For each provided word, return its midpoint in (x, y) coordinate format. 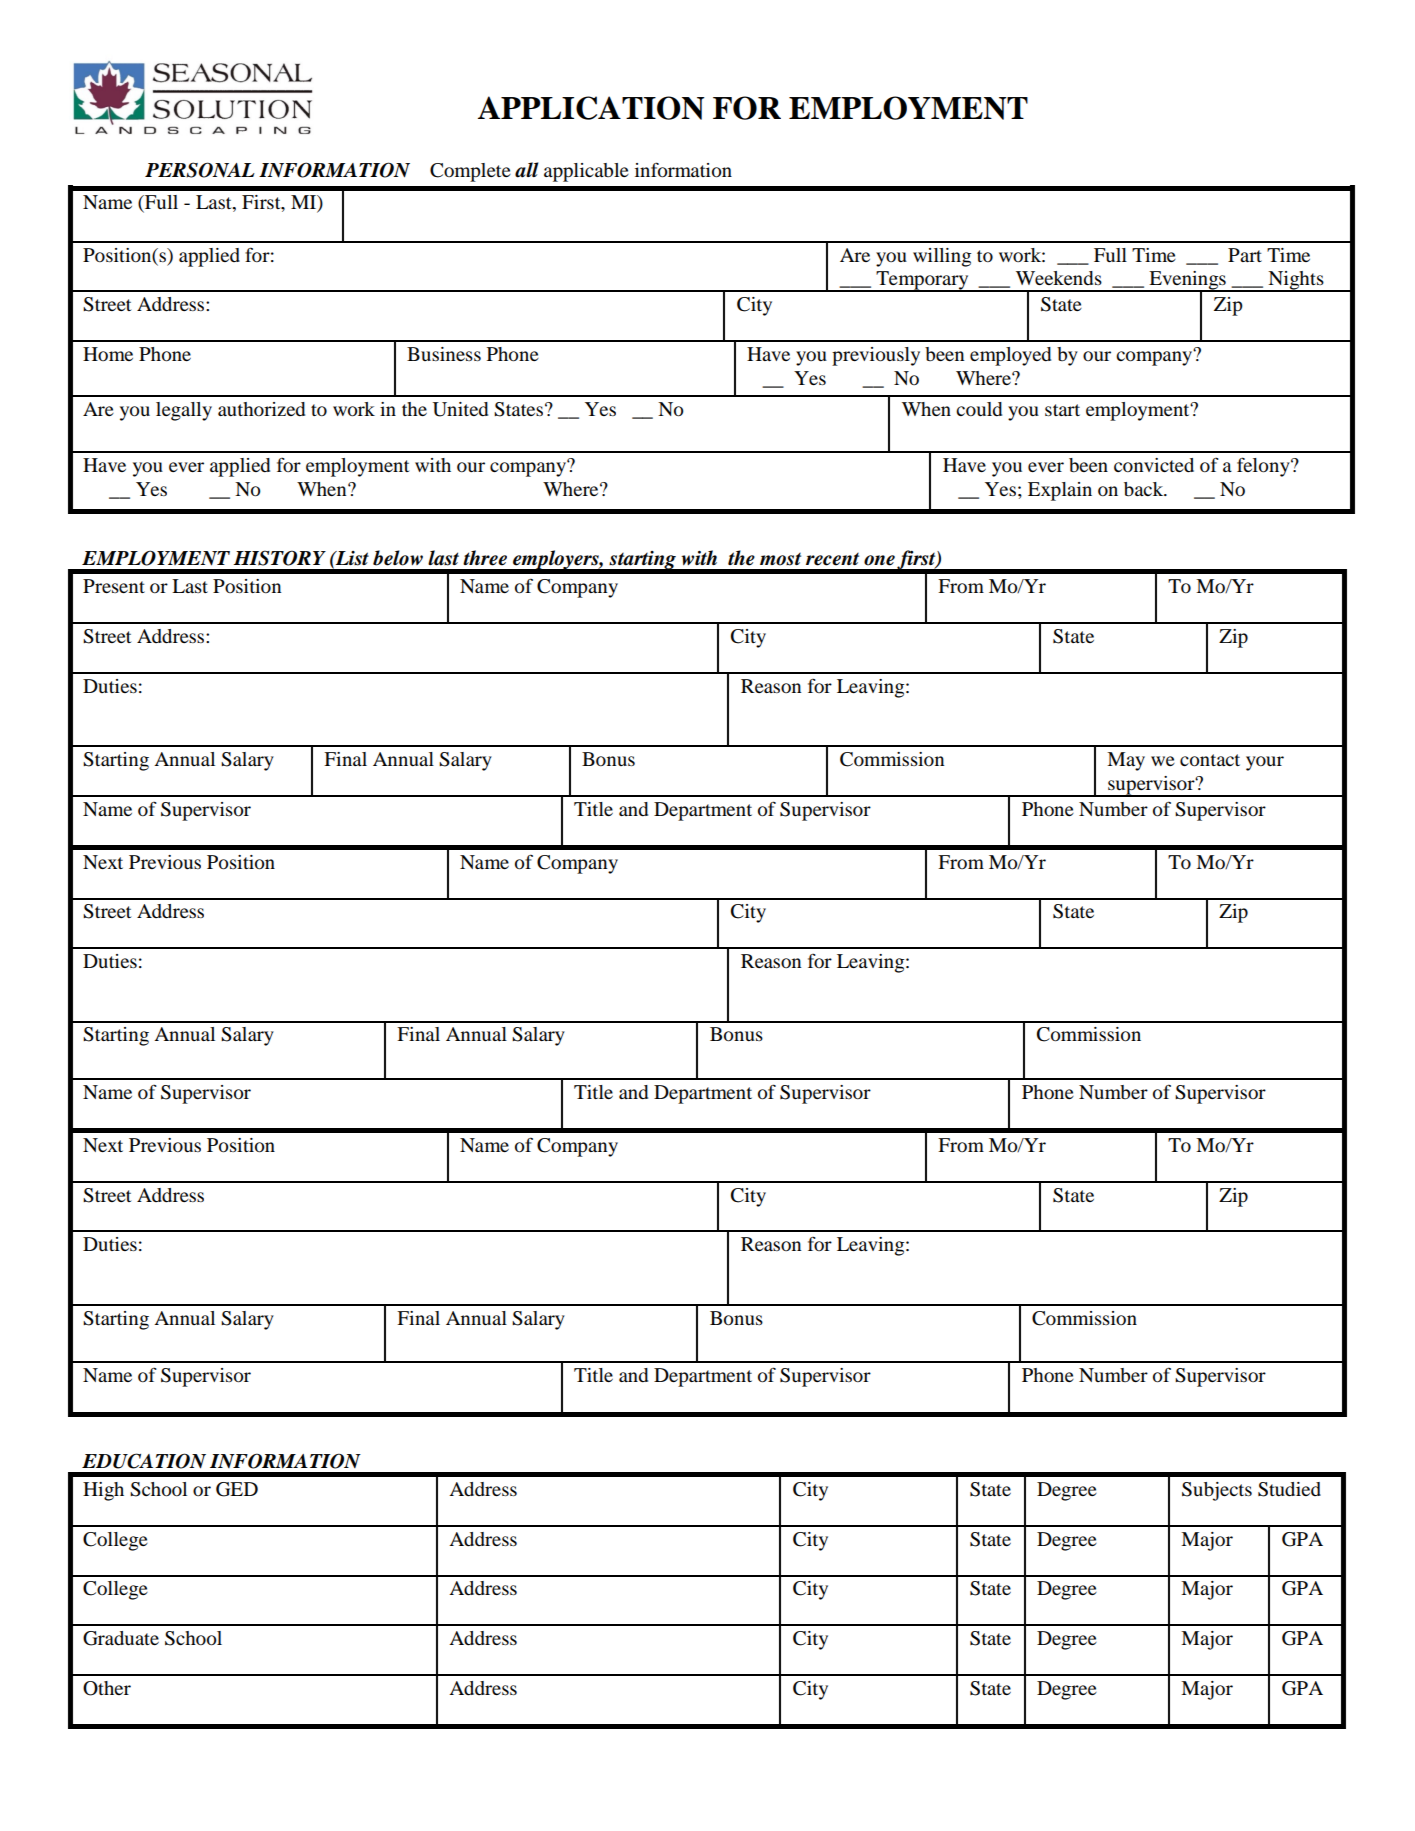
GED (237, 1489)
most (780, 559)
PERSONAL (200, 170)
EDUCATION (144, 1461)
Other (107, 1688)
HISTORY (279, 558)
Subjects (1217, 1491)
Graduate (121, 1638)
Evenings (1187, 281)
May (1126, 761)
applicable (586, 172)
